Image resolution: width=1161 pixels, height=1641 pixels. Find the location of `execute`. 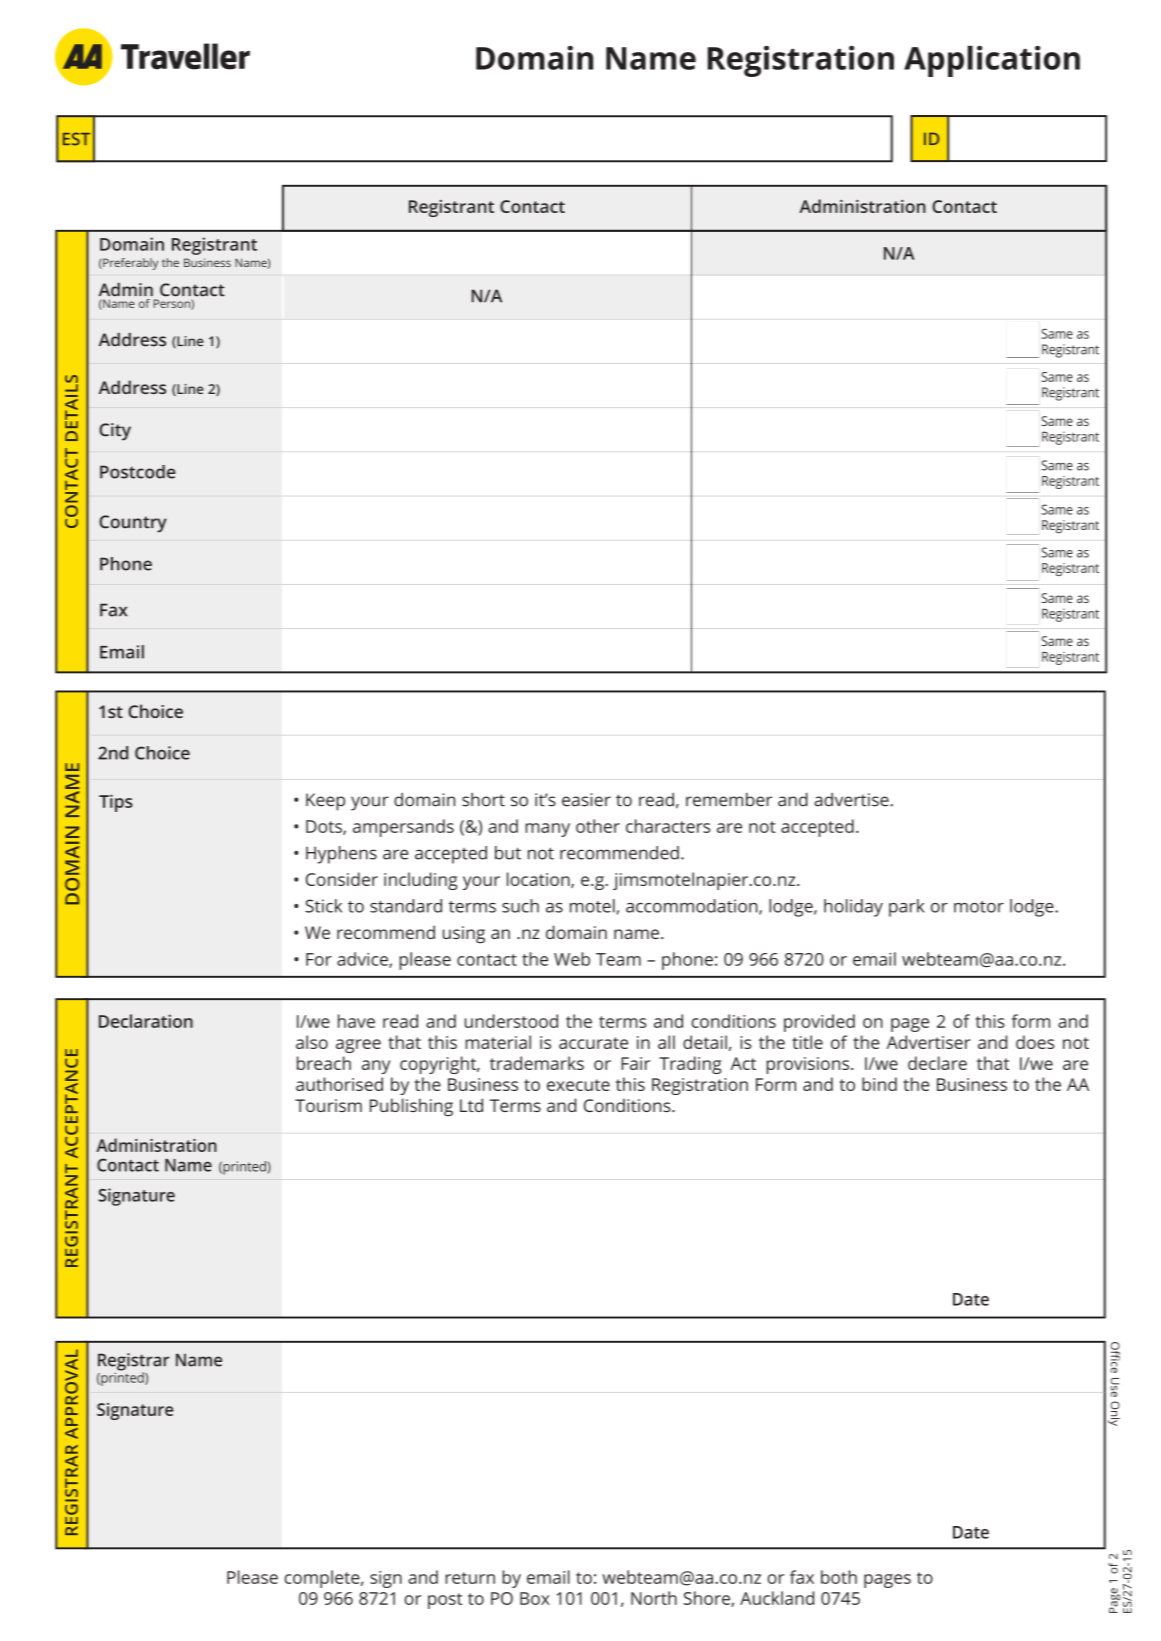

execute is located at coordinates (578, 1085).
